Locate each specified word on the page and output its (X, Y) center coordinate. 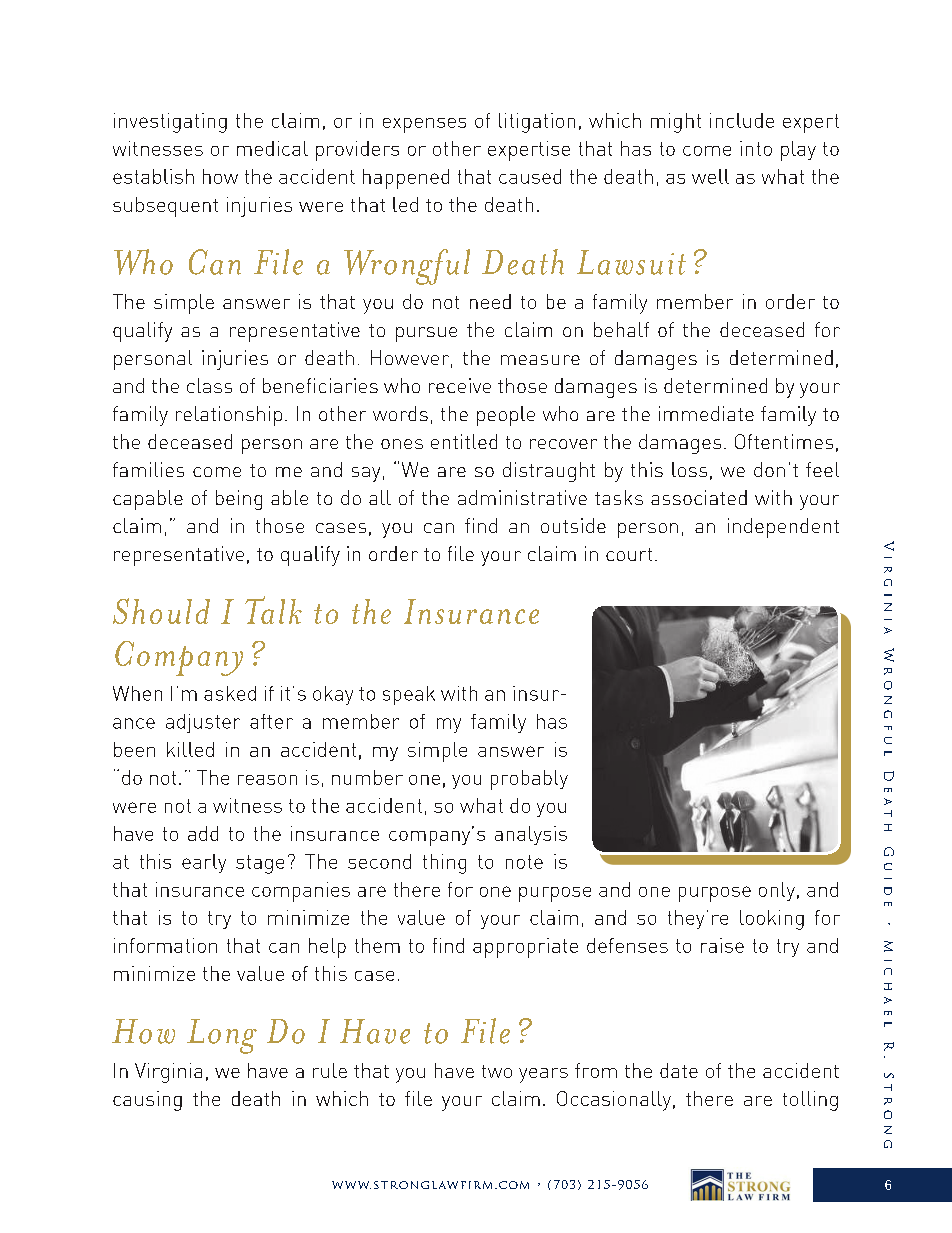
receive (460, 385)
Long (222, 1036)
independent (783, 528)
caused (530, 176)
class (209, 385)
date (679, 1070)
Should (161, 611)
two (497, 1071)
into (756, 148)
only (777, 891)
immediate (706, 413)
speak (409, 695)
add (203, 833)
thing (444, 864)
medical (272, 148)
